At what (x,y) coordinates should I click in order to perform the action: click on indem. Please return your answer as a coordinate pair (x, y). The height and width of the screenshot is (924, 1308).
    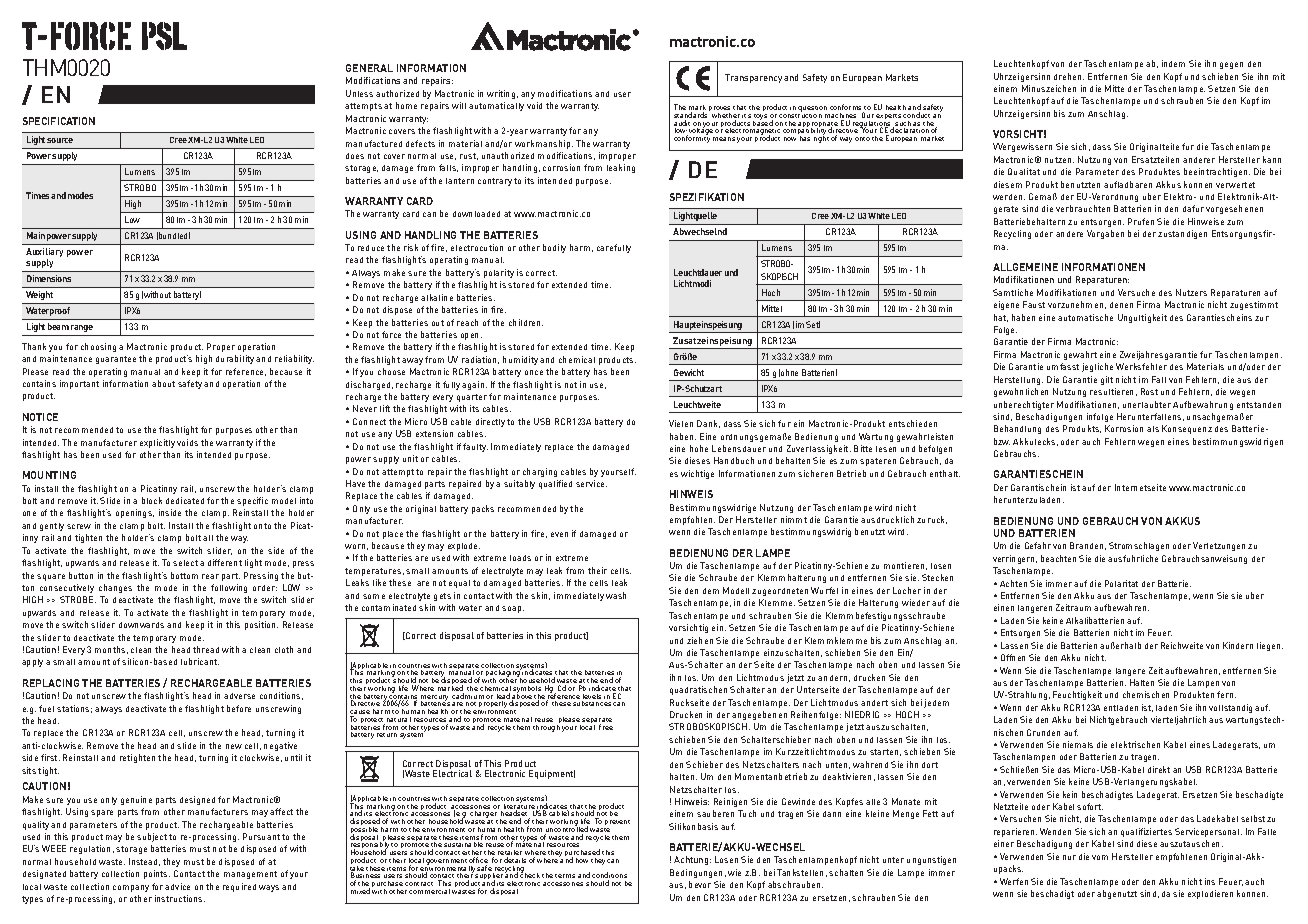
    Looking at the image, I should click on (1173, 63).
